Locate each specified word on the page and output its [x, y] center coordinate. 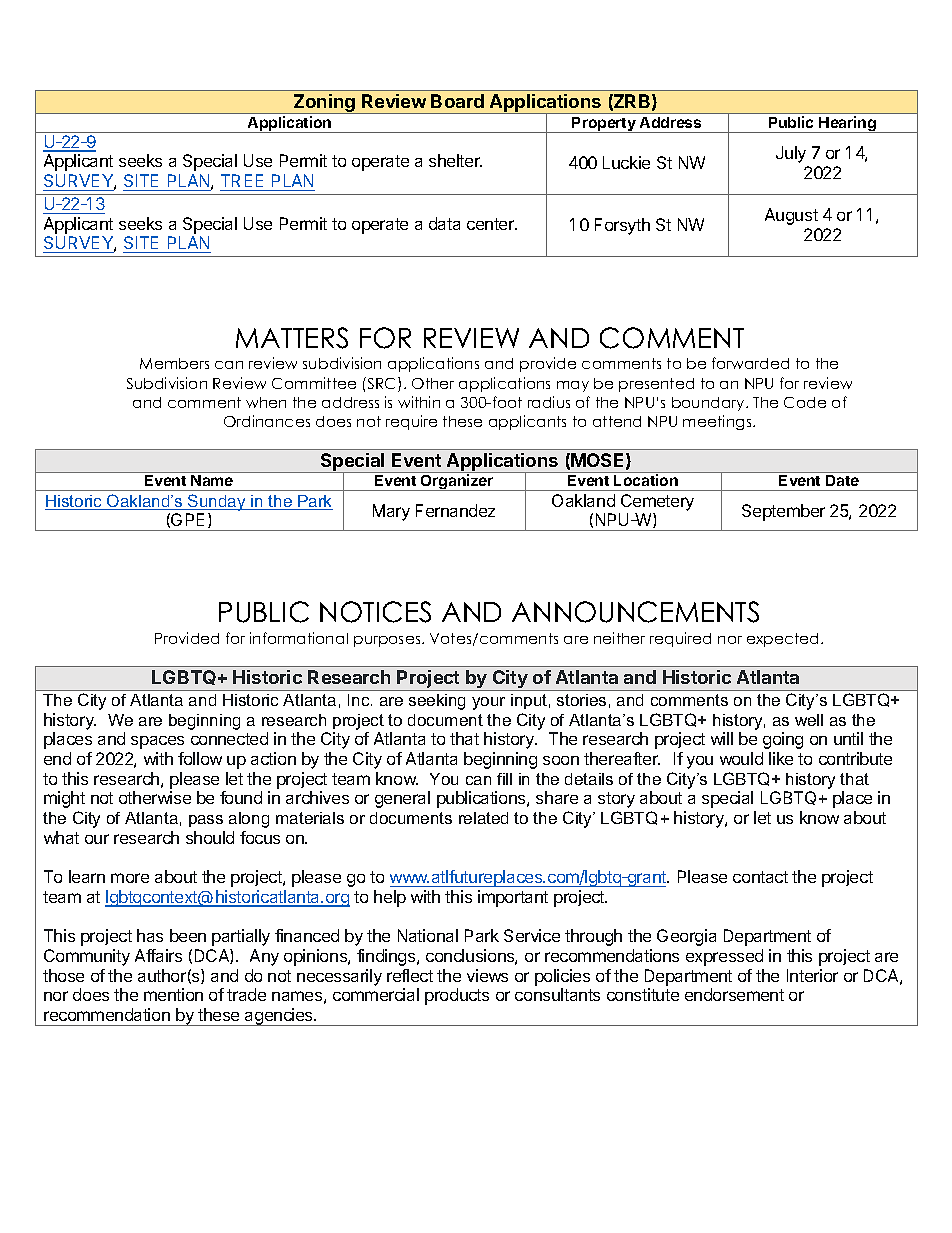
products [457, 996]
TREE [242, 180]
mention [173, 994]
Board [457, 101]
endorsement [734, 994]
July [791, 154]
